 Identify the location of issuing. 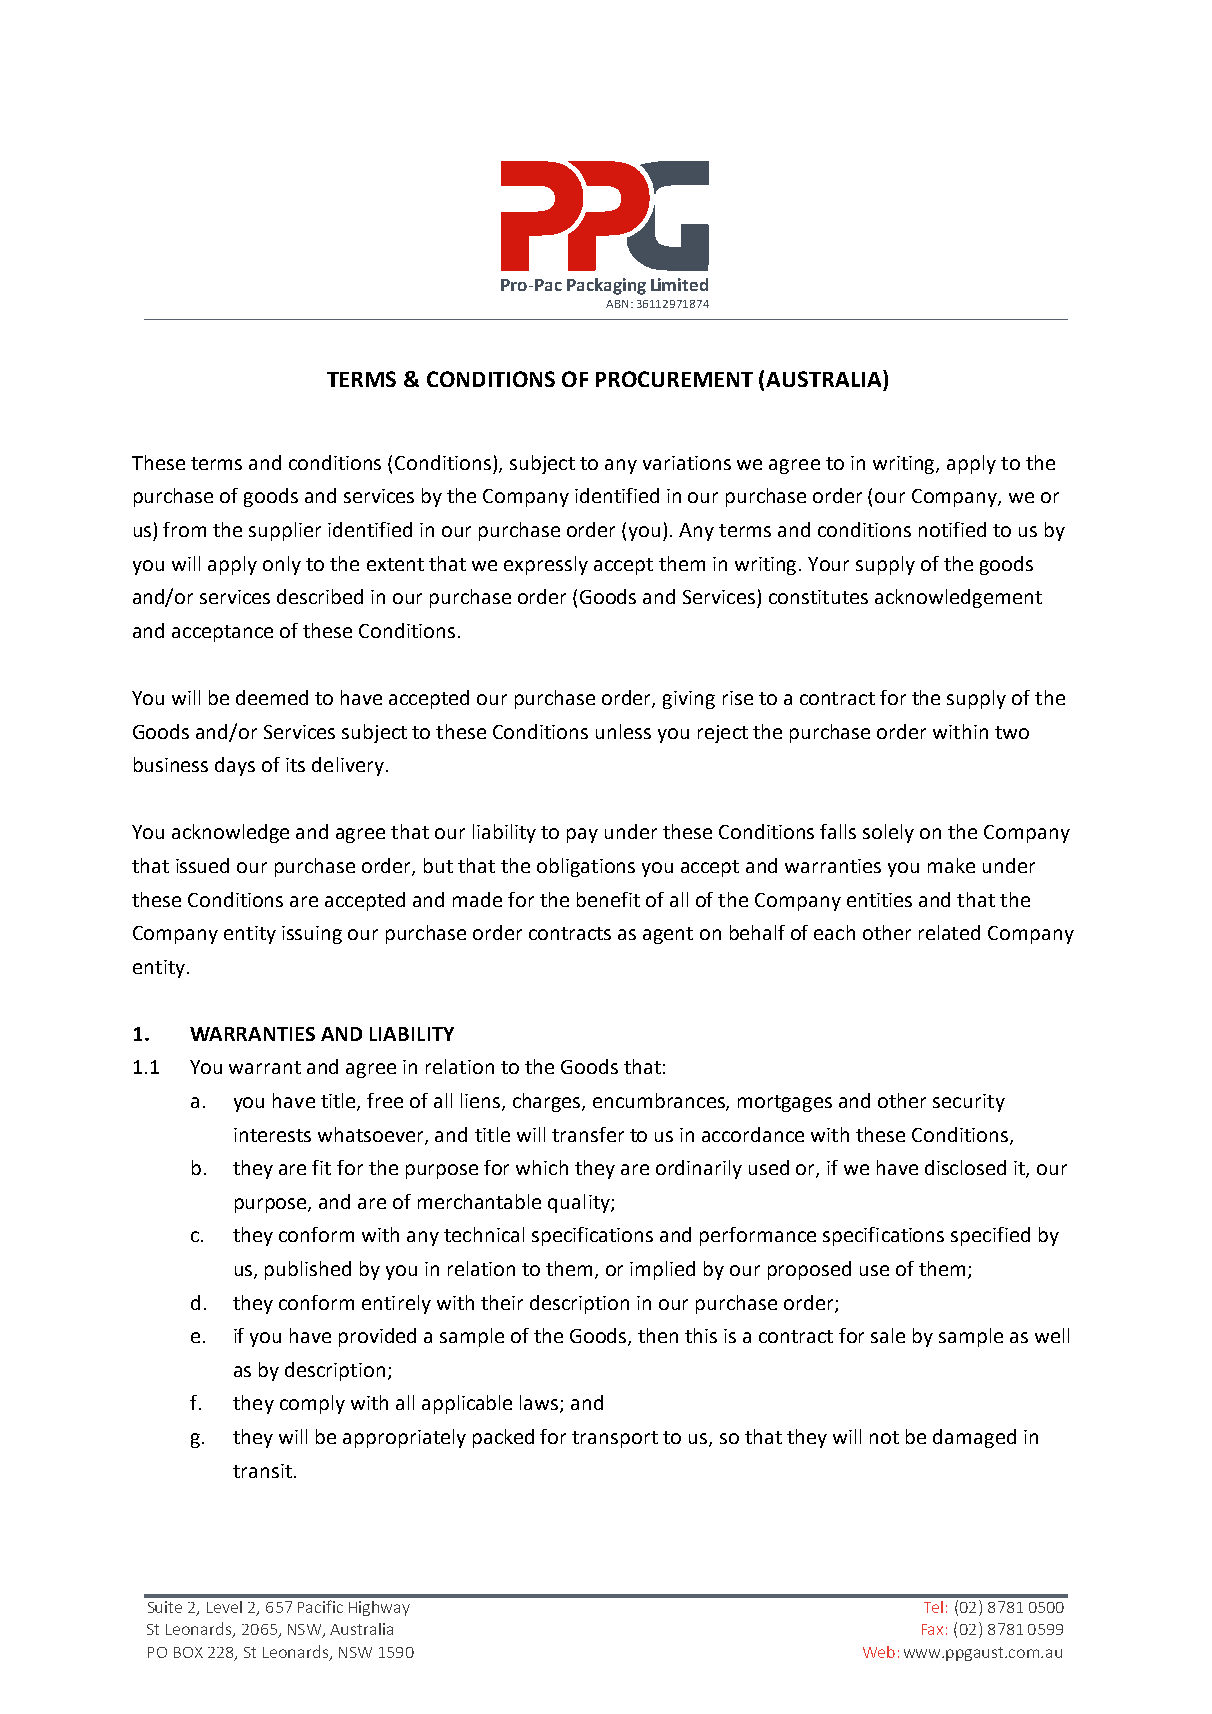
(312, 935).
